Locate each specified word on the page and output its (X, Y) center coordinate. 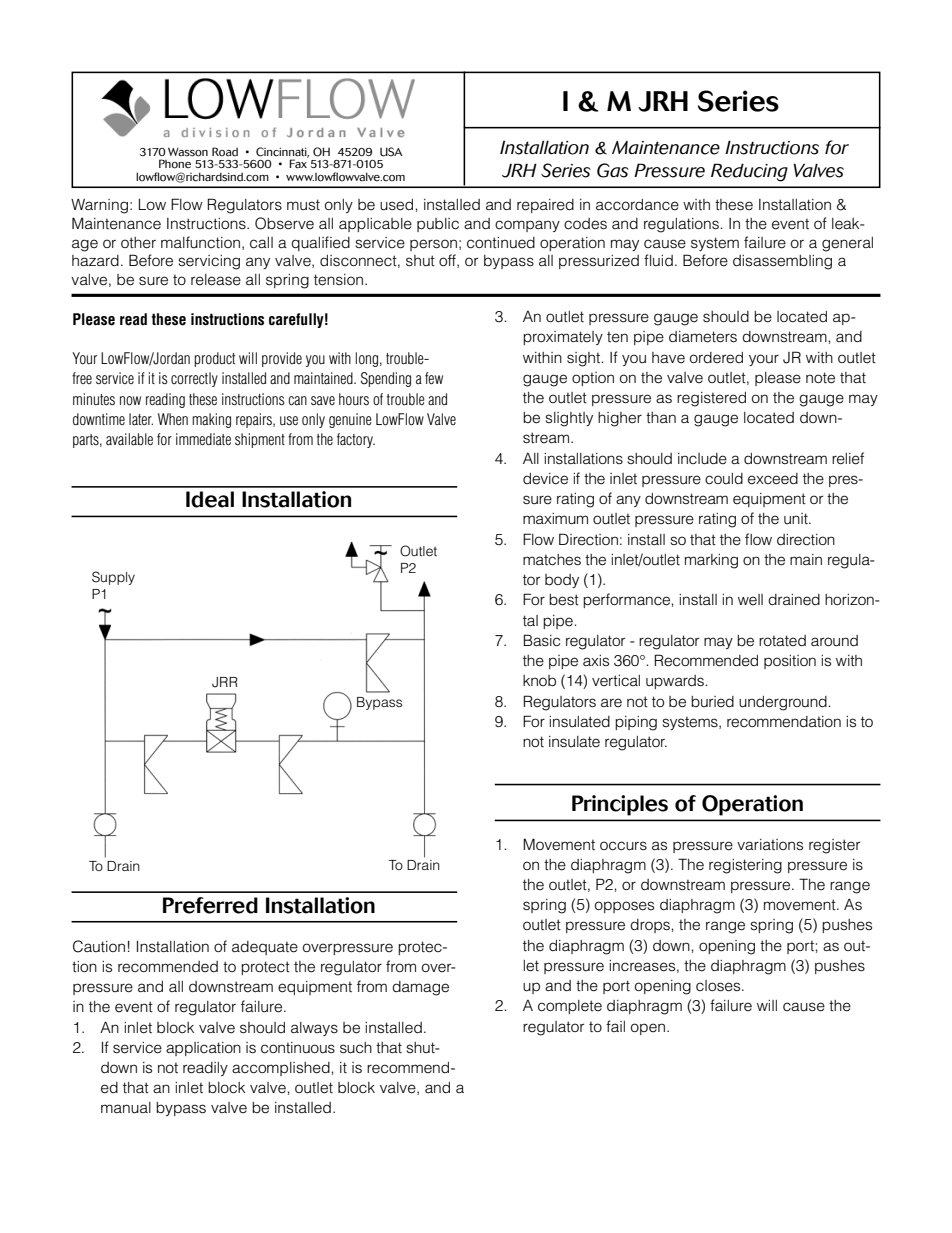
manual (126, 1108)
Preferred (210, 905)
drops (651, 926)
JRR (225, 682)
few (434, 378)
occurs (623, 846)
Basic (542, 640)
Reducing (749, 172)
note (820, 378)
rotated (782, 641)
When (173, 419)
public (438, 225)
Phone (175, 164)
